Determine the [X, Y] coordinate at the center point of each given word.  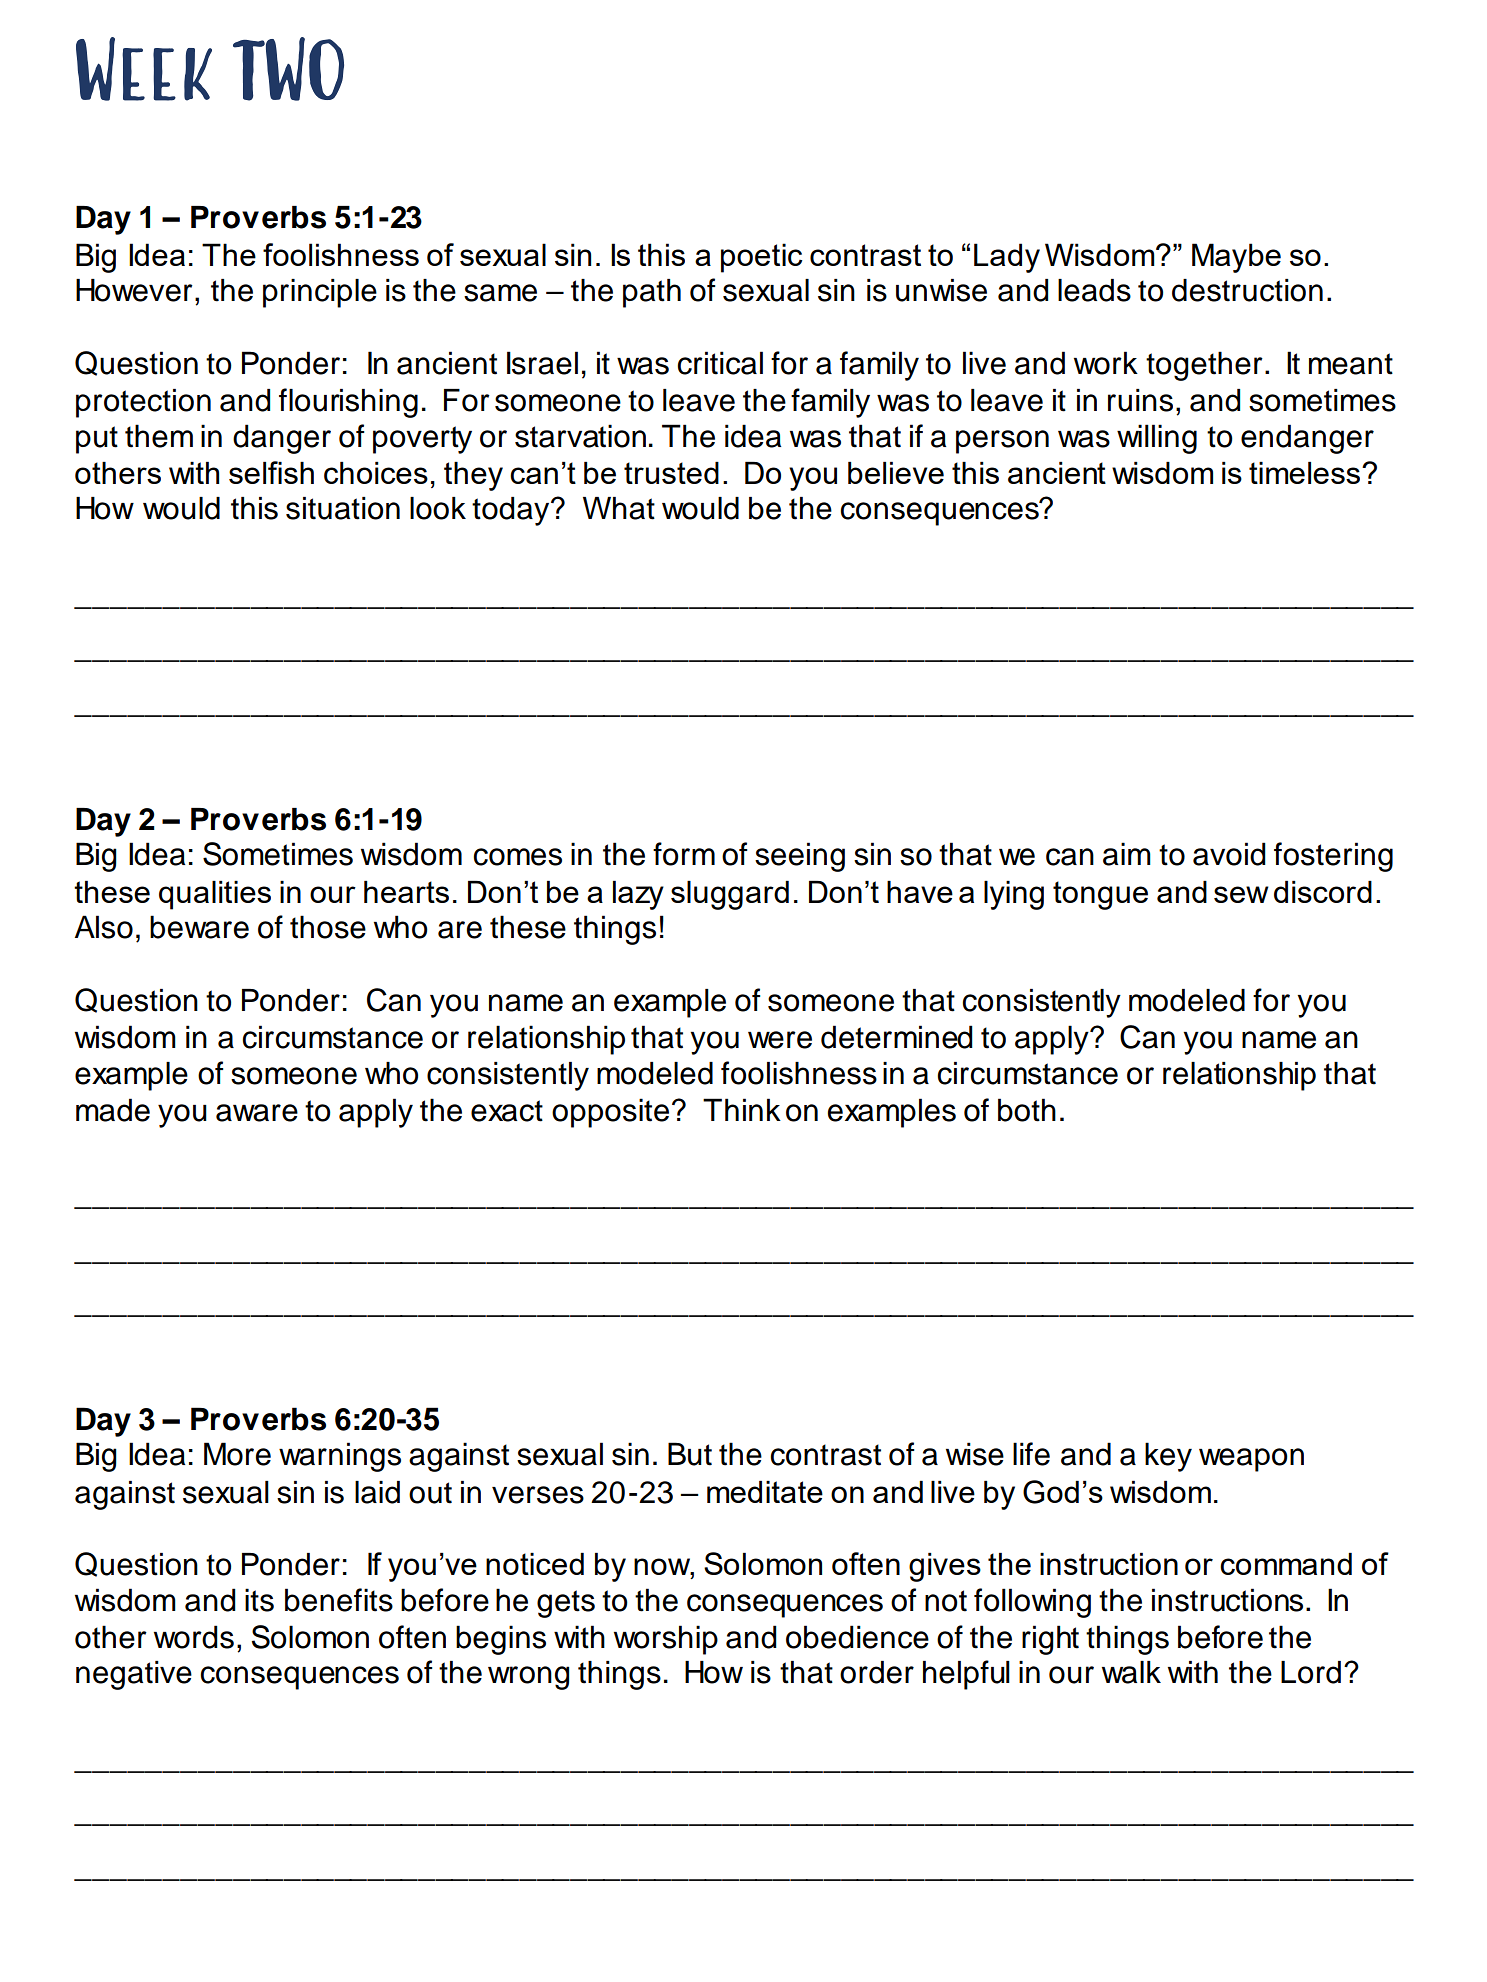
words [194, 1637]
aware [257, 1113]
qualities [215, 895]
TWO [288, 69]
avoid [1229, 854]
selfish [271, 472]
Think [742, 1109]
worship [666, 1640]
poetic [761, 258]
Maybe [1236, 258]
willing [1157, 439]
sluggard [730, 895]
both [1027, 1110]
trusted [671, 473]
